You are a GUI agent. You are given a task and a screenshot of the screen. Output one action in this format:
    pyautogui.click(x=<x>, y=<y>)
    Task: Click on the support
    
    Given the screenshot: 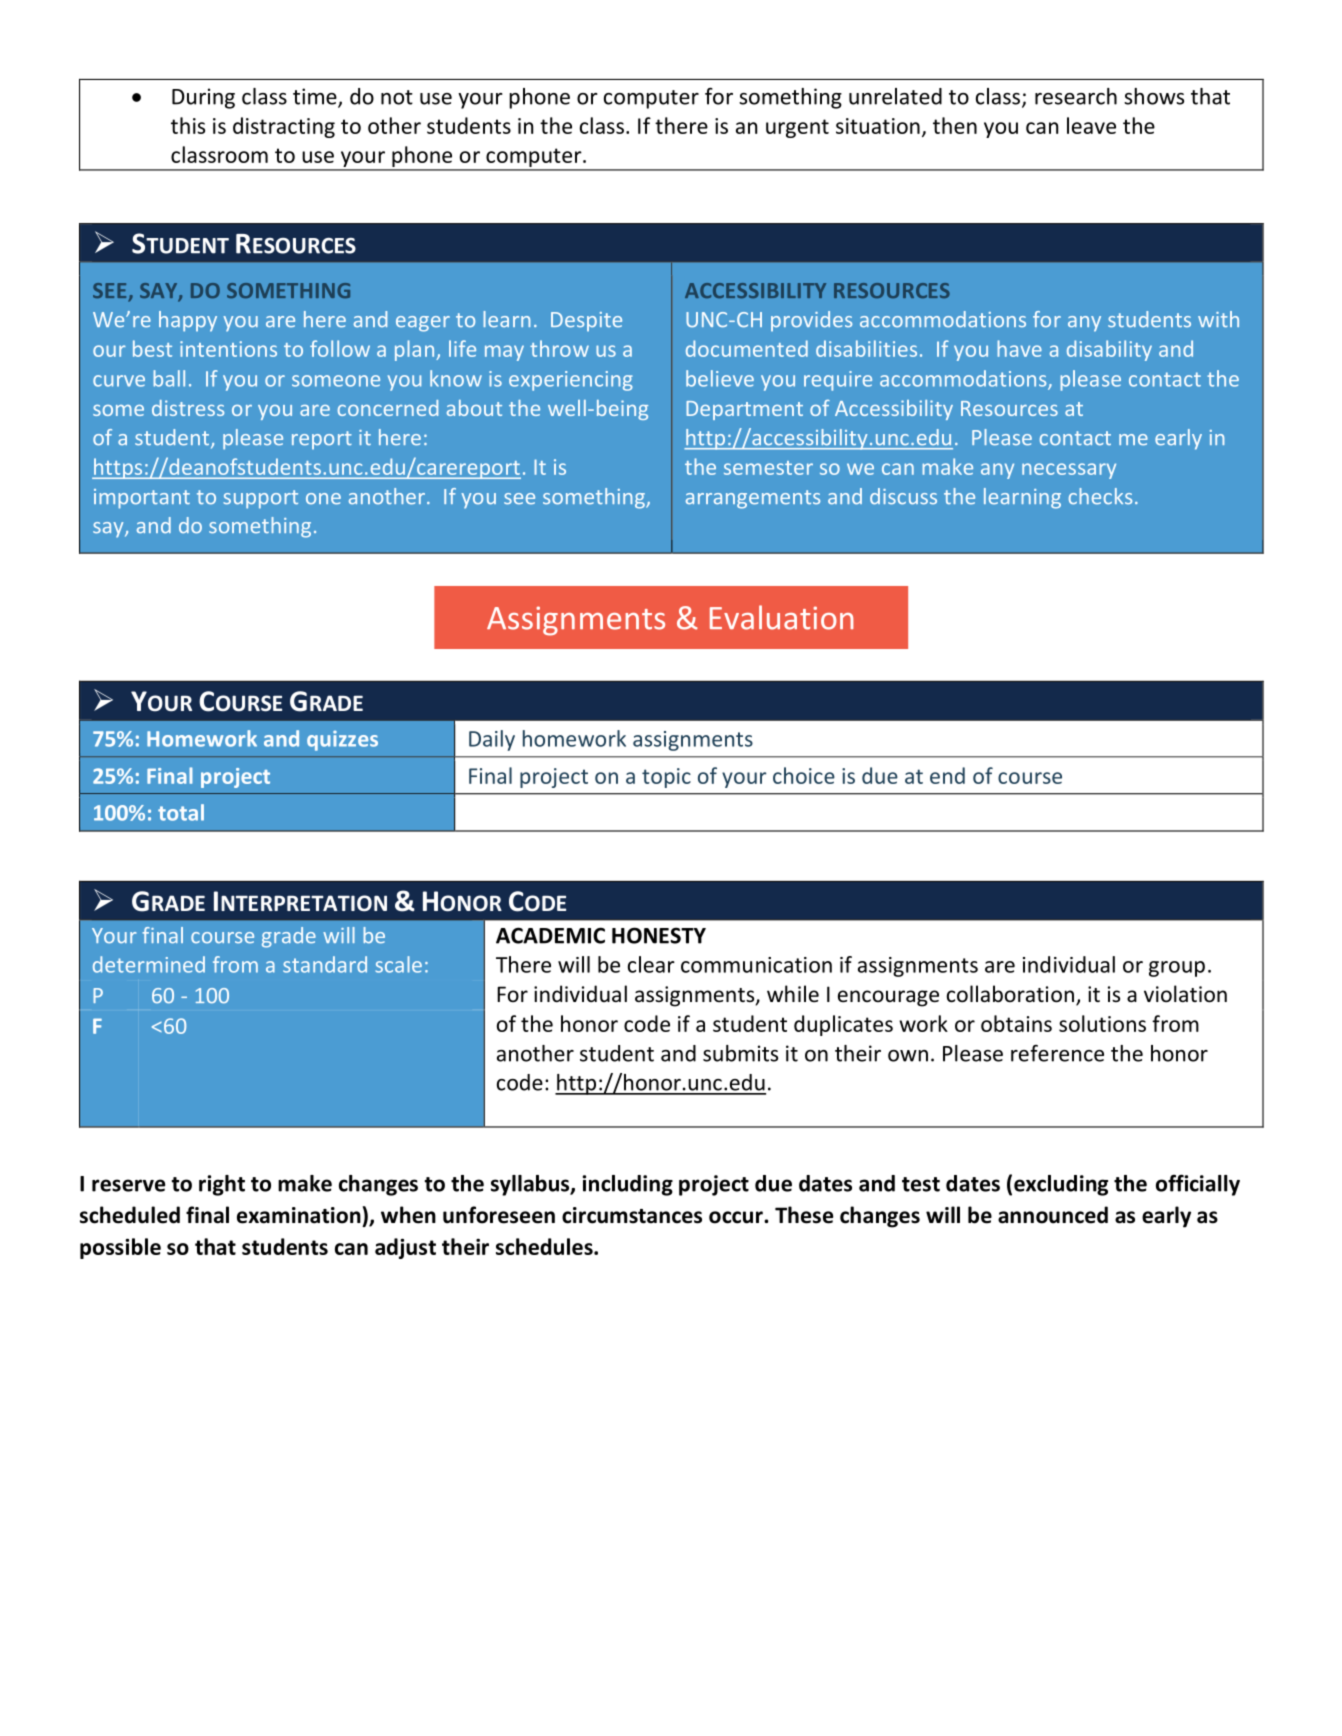 What is the action you would take?
    pyautogui.click(x=260, y=499)
